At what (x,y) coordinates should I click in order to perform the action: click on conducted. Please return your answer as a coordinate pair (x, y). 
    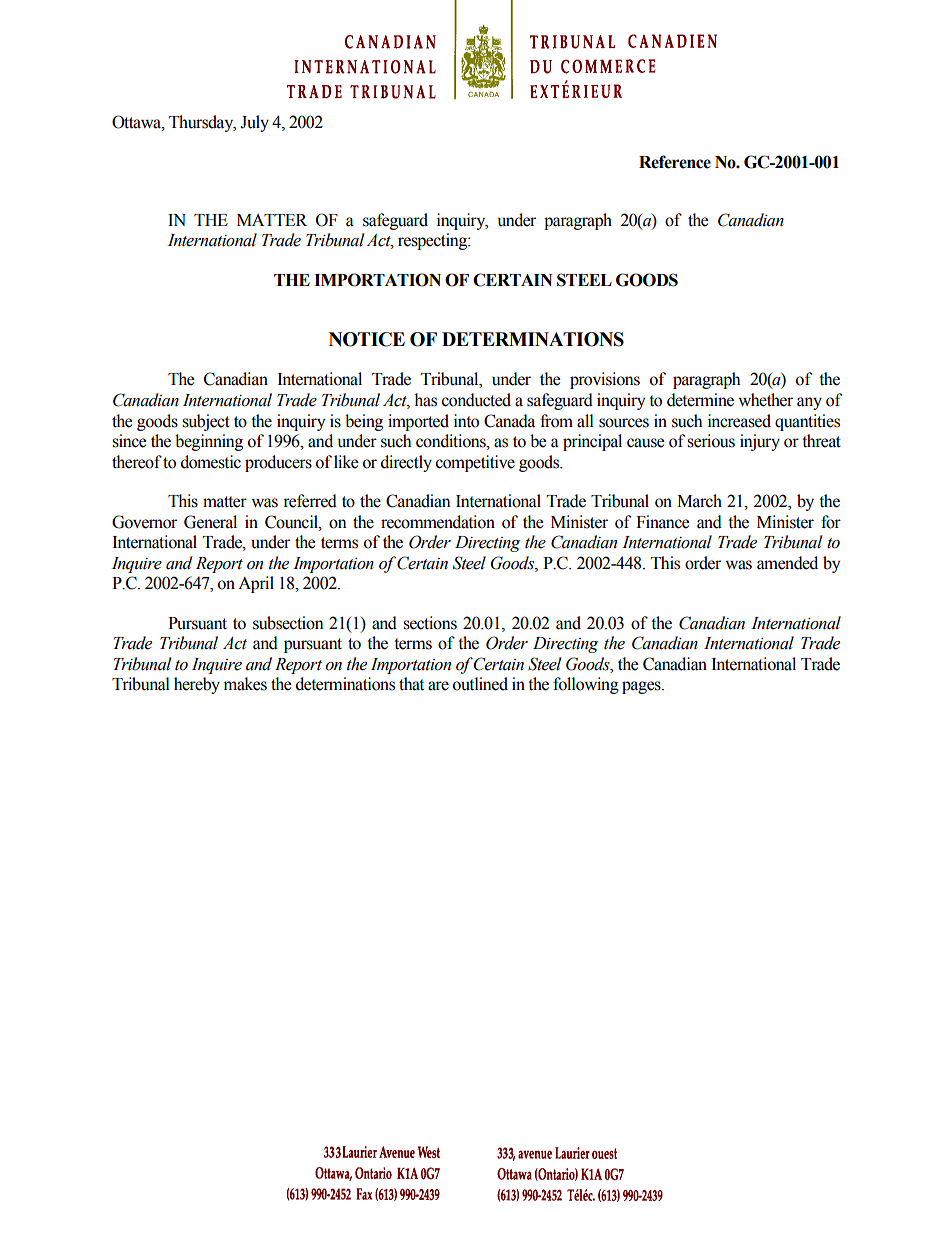
    Looking at the image, I should click on (476, 400).
